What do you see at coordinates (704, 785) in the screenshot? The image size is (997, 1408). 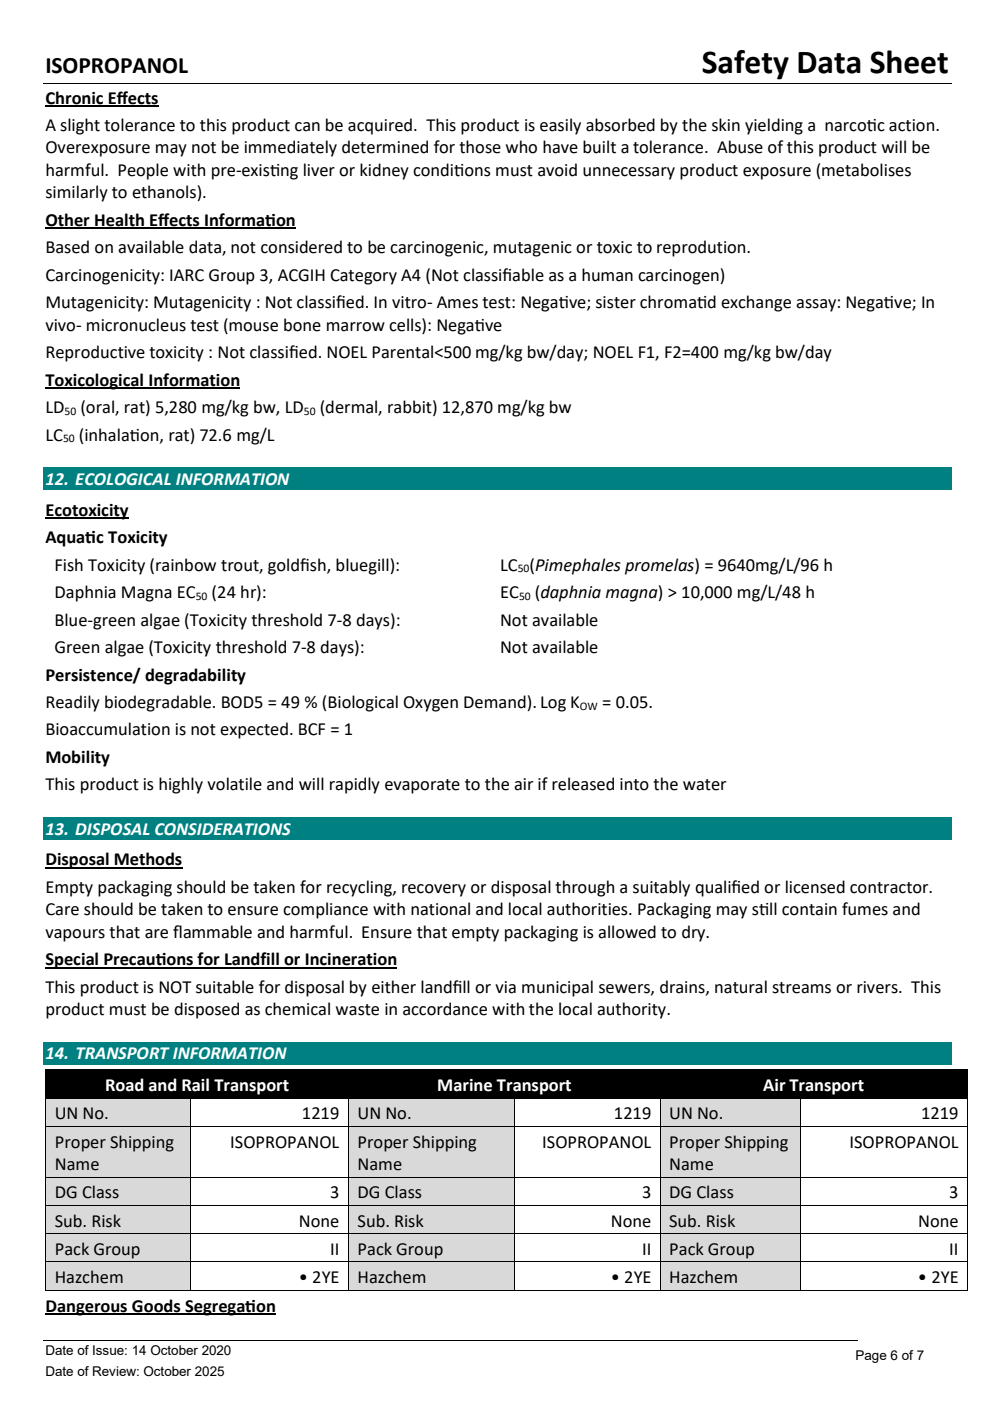 I see `water` at bounding box center [704, 785].
